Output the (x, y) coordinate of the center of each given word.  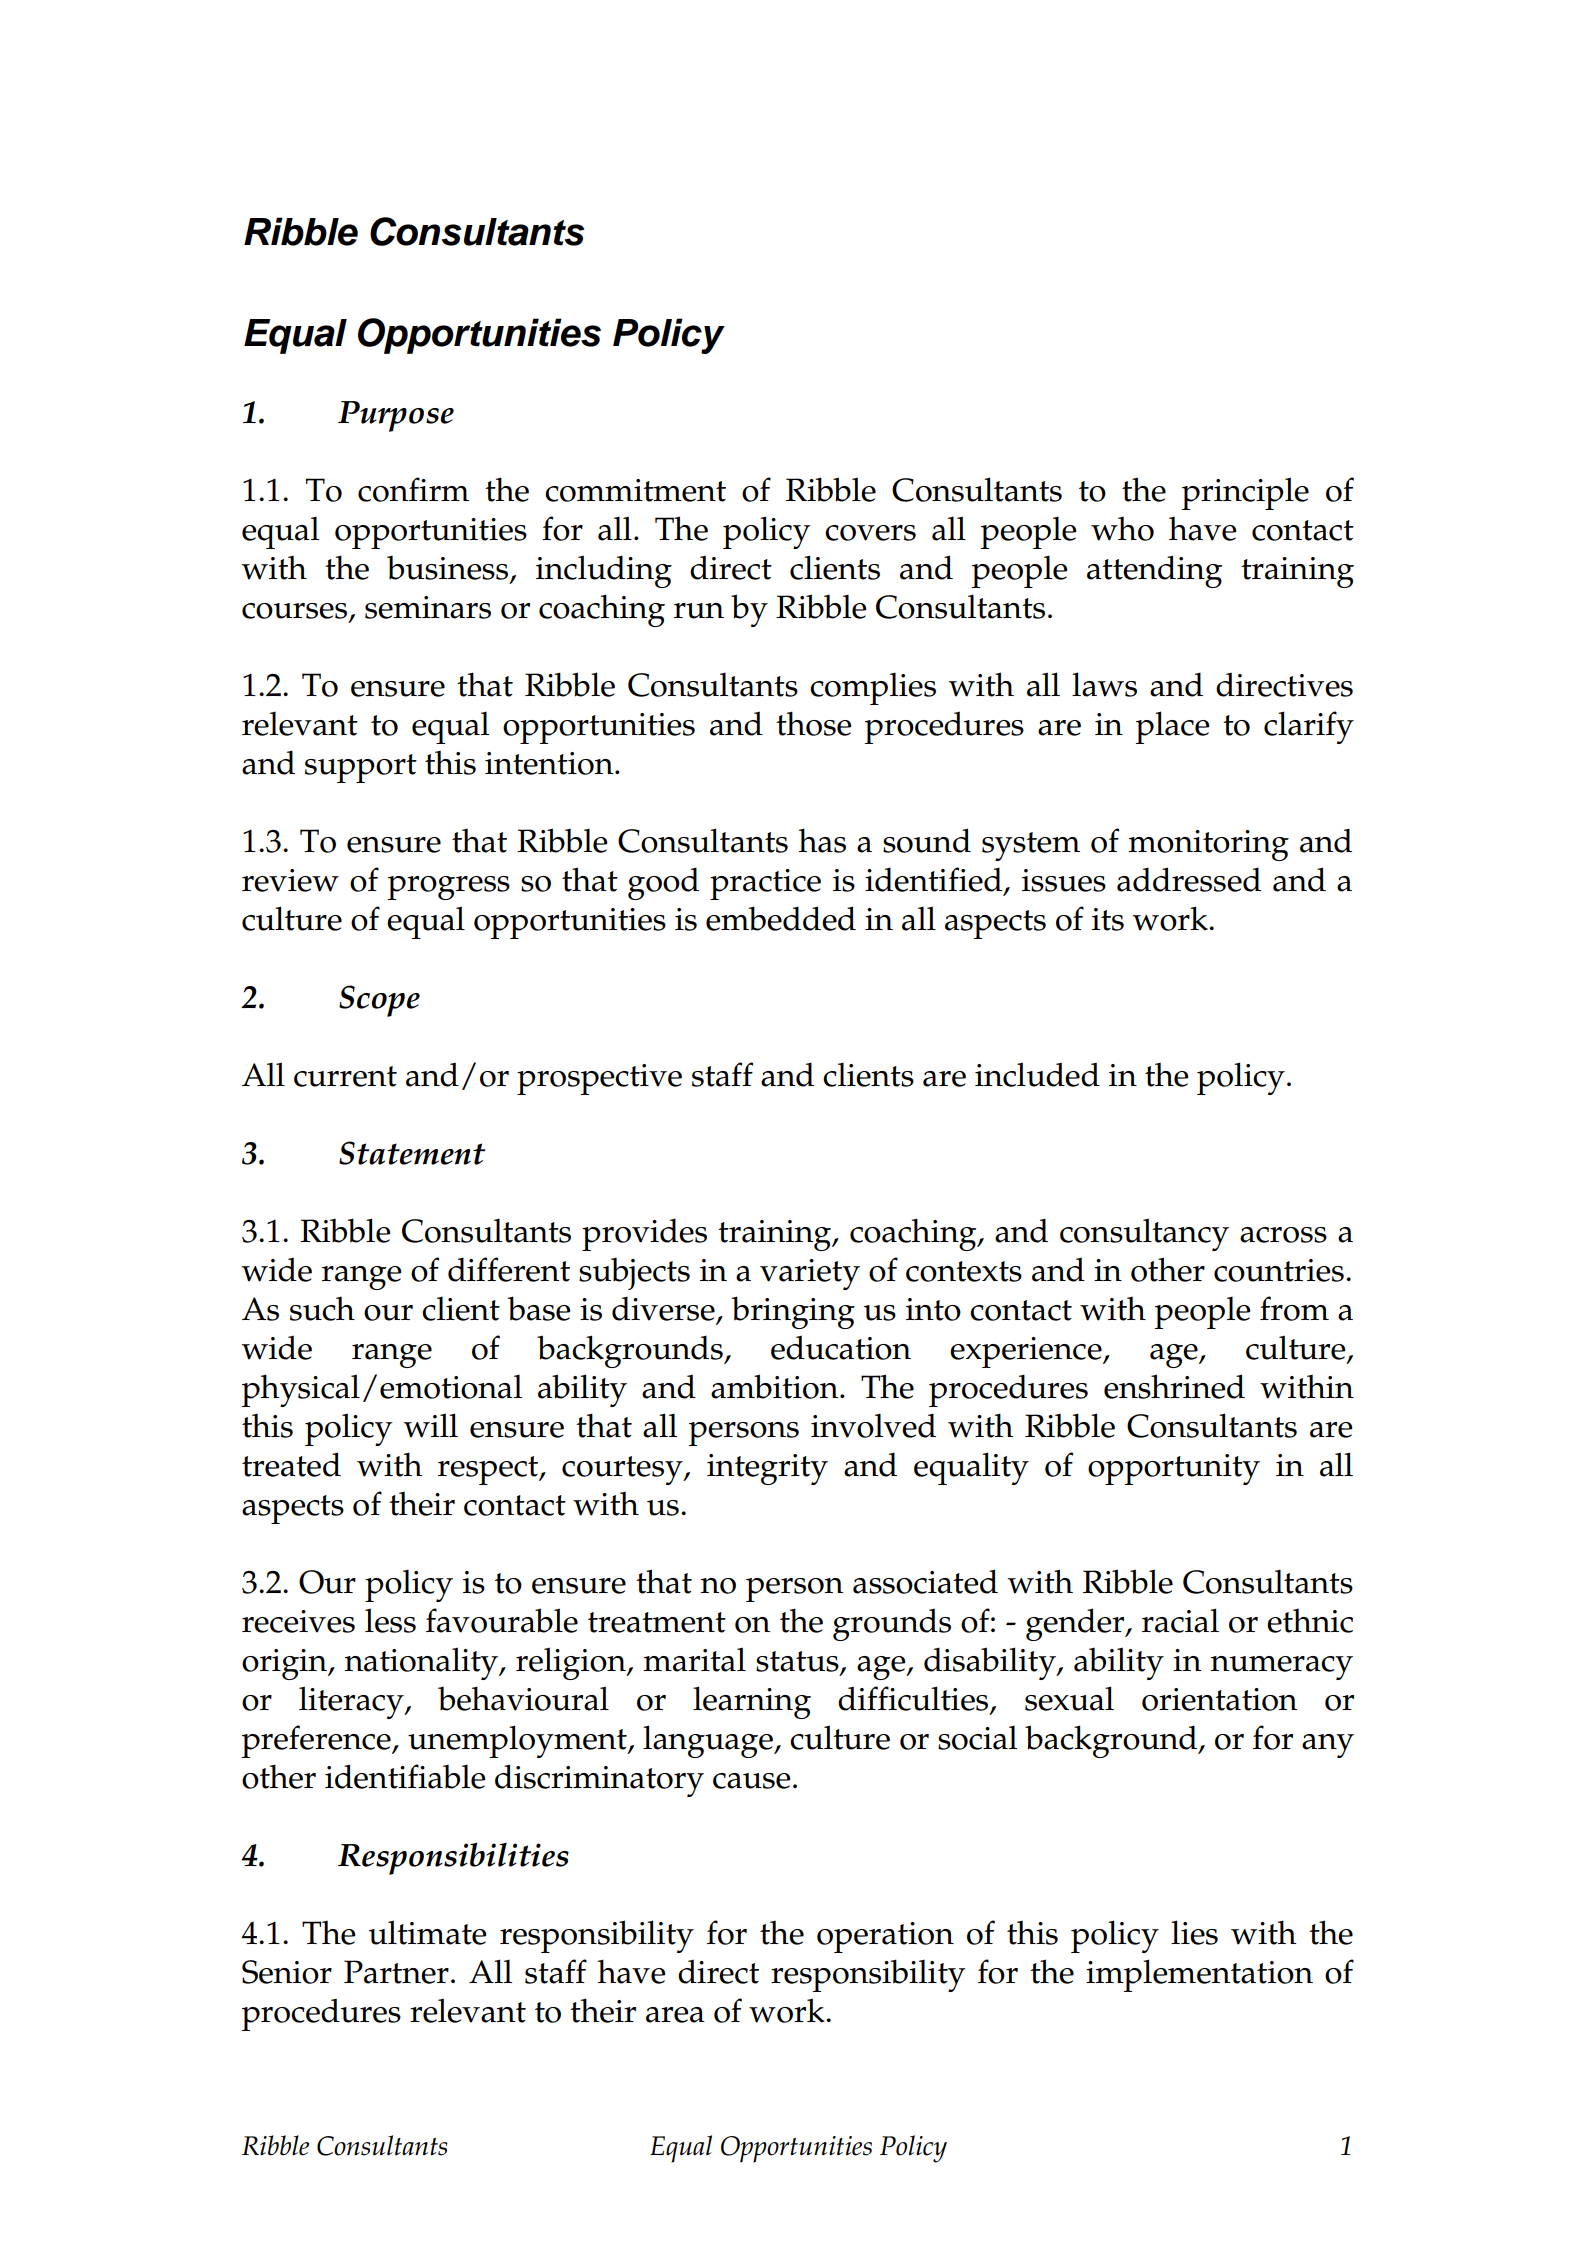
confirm (413, 489)
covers (870, 533)
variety (810, 1274)
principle (1245, 493)
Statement (412, 1153)
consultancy (1144, 1234)
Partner (396, 1972)
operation (885, 1937)
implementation (1199, 1975)
